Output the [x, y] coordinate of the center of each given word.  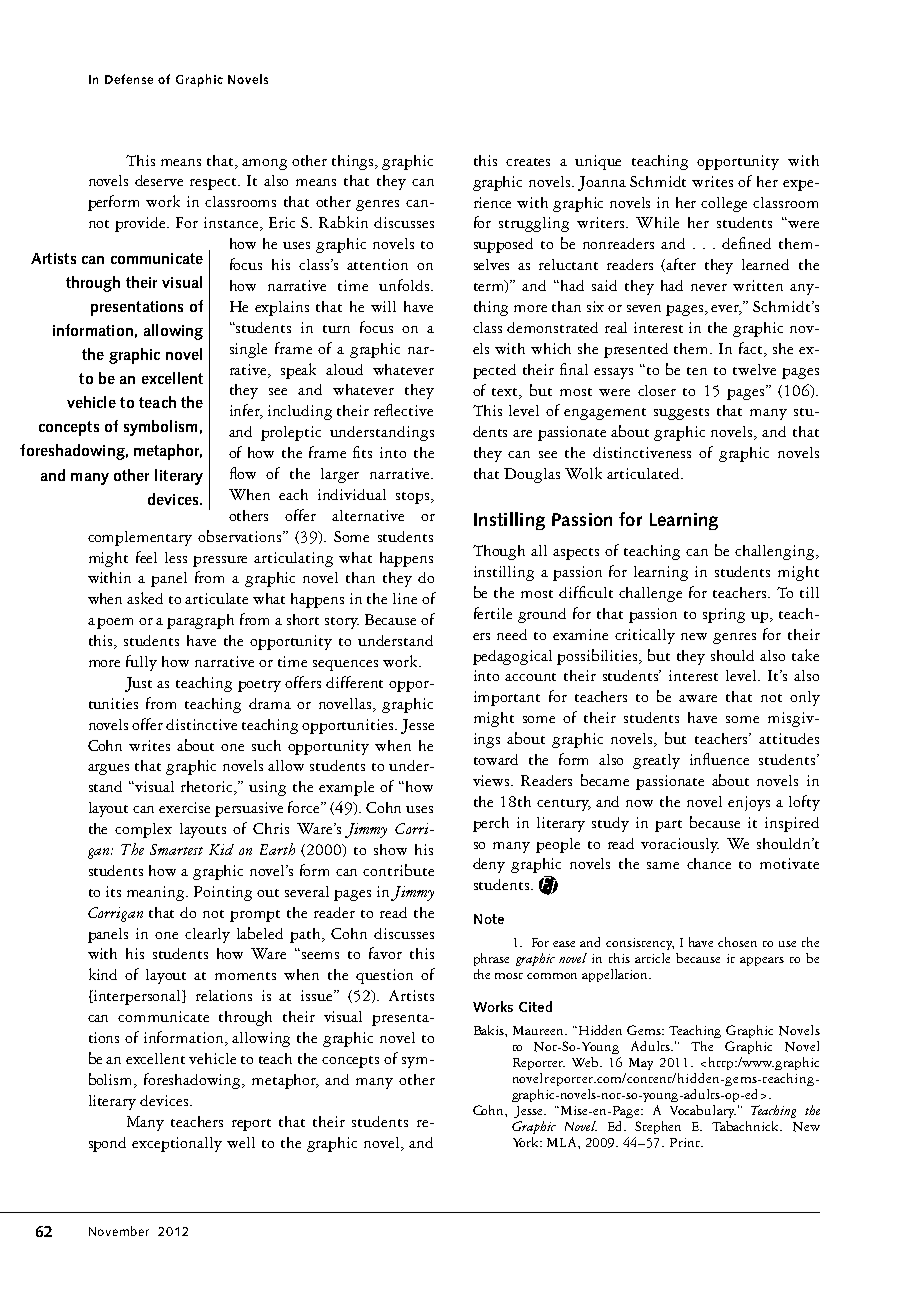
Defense [129, 79]
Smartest [176, 849]
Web [586, 1062]
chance [709, 863]
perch [491, 824]
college [724, 204]
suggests [681, 414]
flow [243, 473]
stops [414, 498]
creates [528, 162]
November [119, 1231]
